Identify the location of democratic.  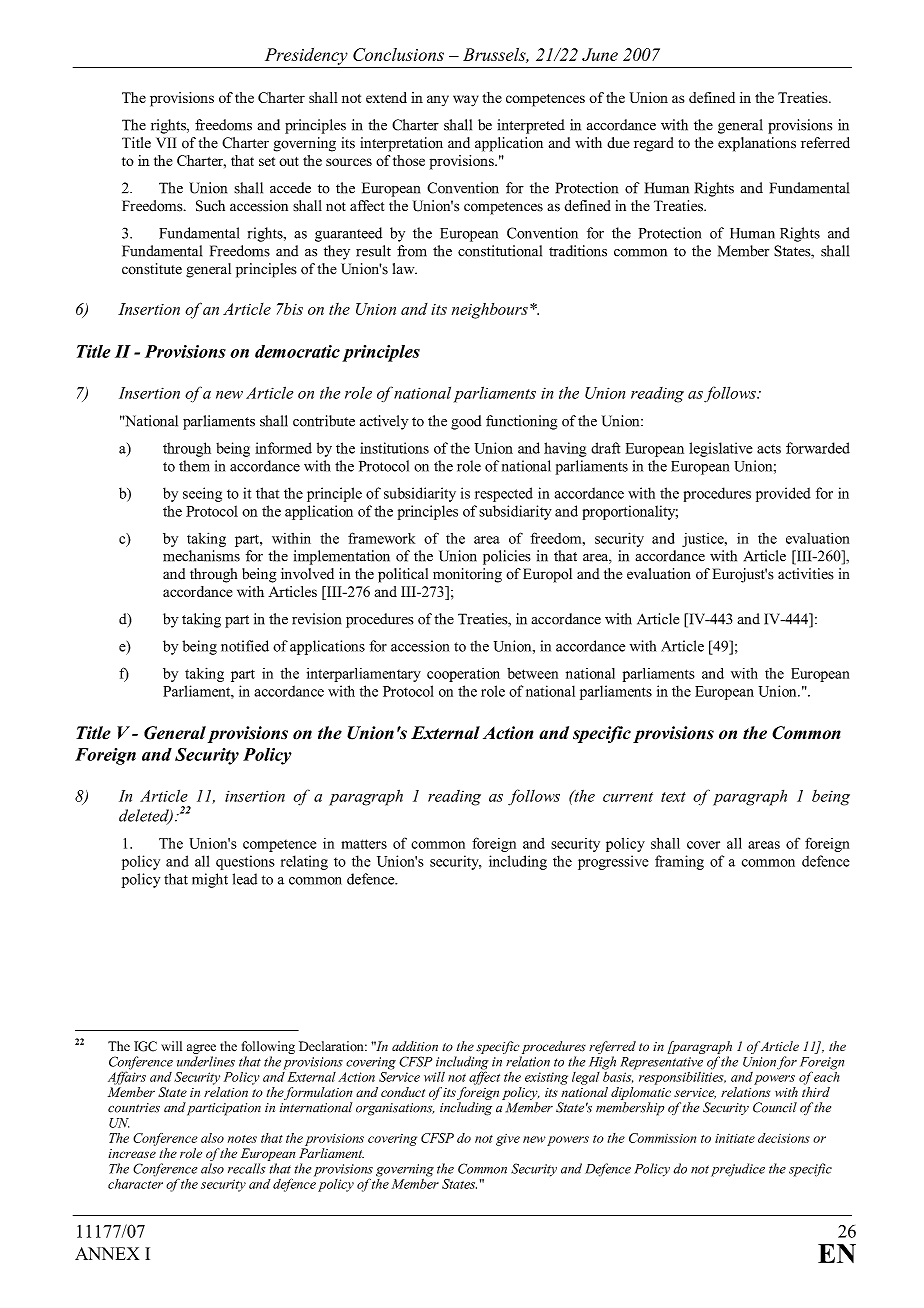
(297, 351).
